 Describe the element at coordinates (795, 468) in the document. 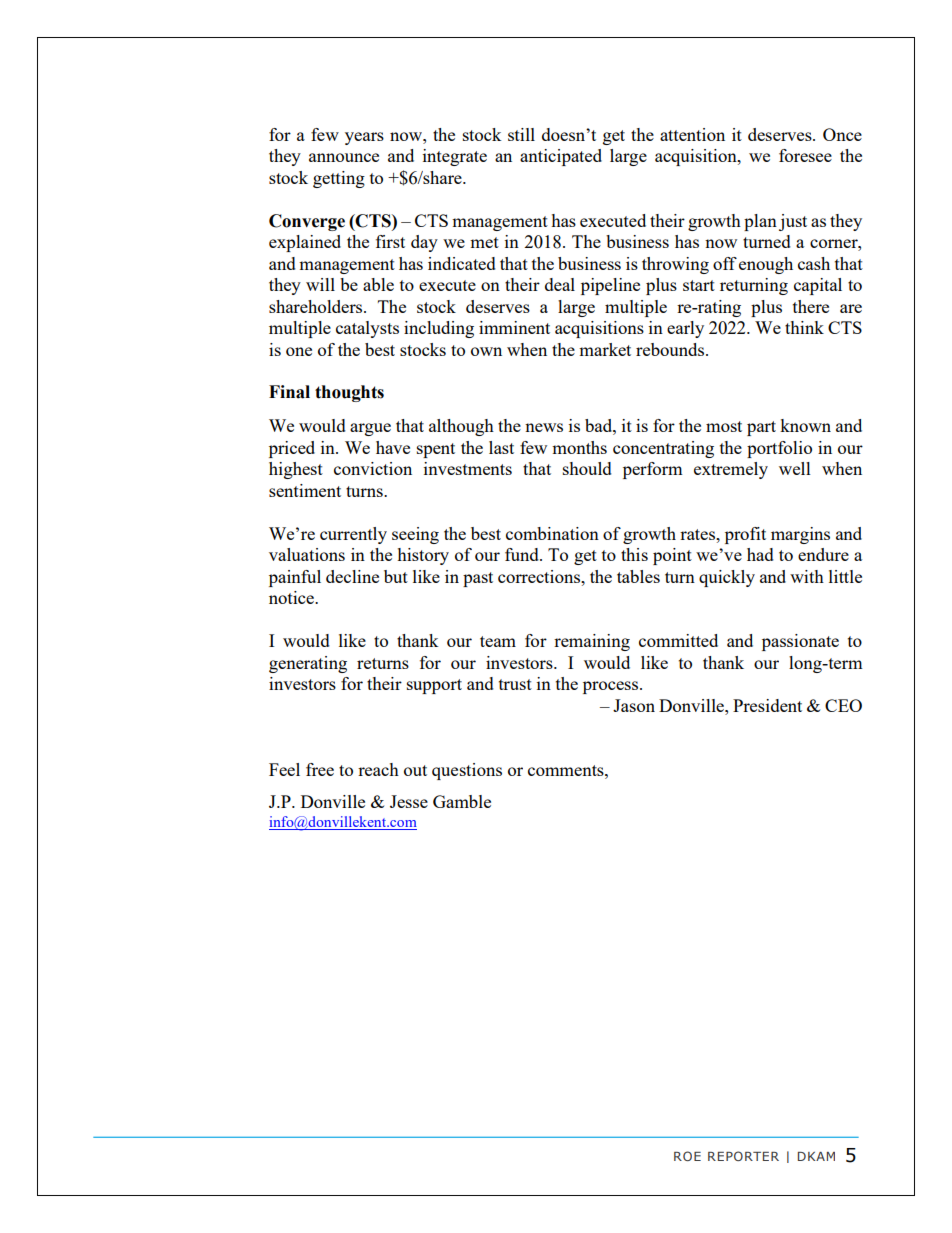

I see `well` at that location.
